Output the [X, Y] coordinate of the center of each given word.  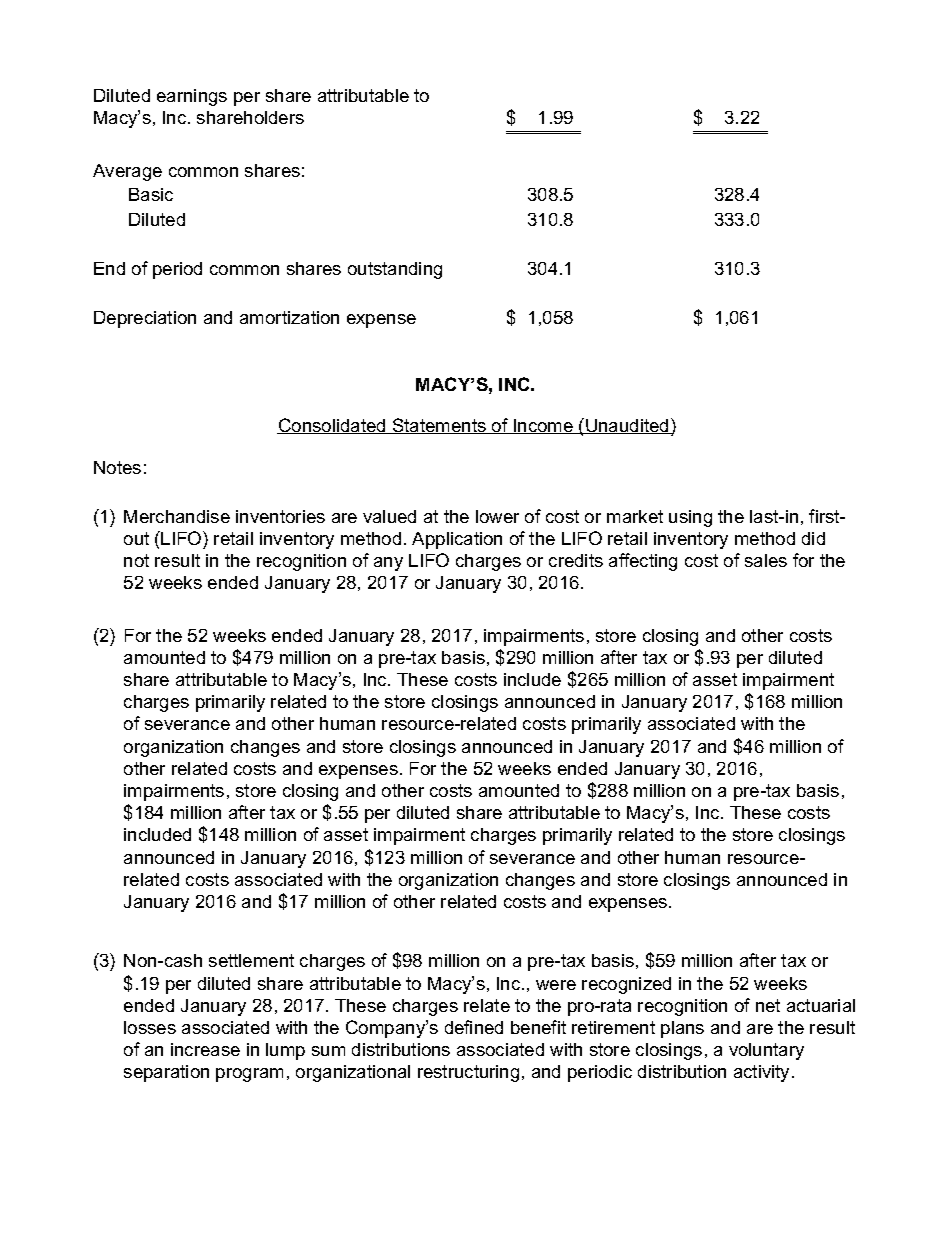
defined [474, 1027]
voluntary [766, 1051]
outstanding [395, 270]
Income [543, 426]
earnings [192, 97]
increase [205, 1049]
